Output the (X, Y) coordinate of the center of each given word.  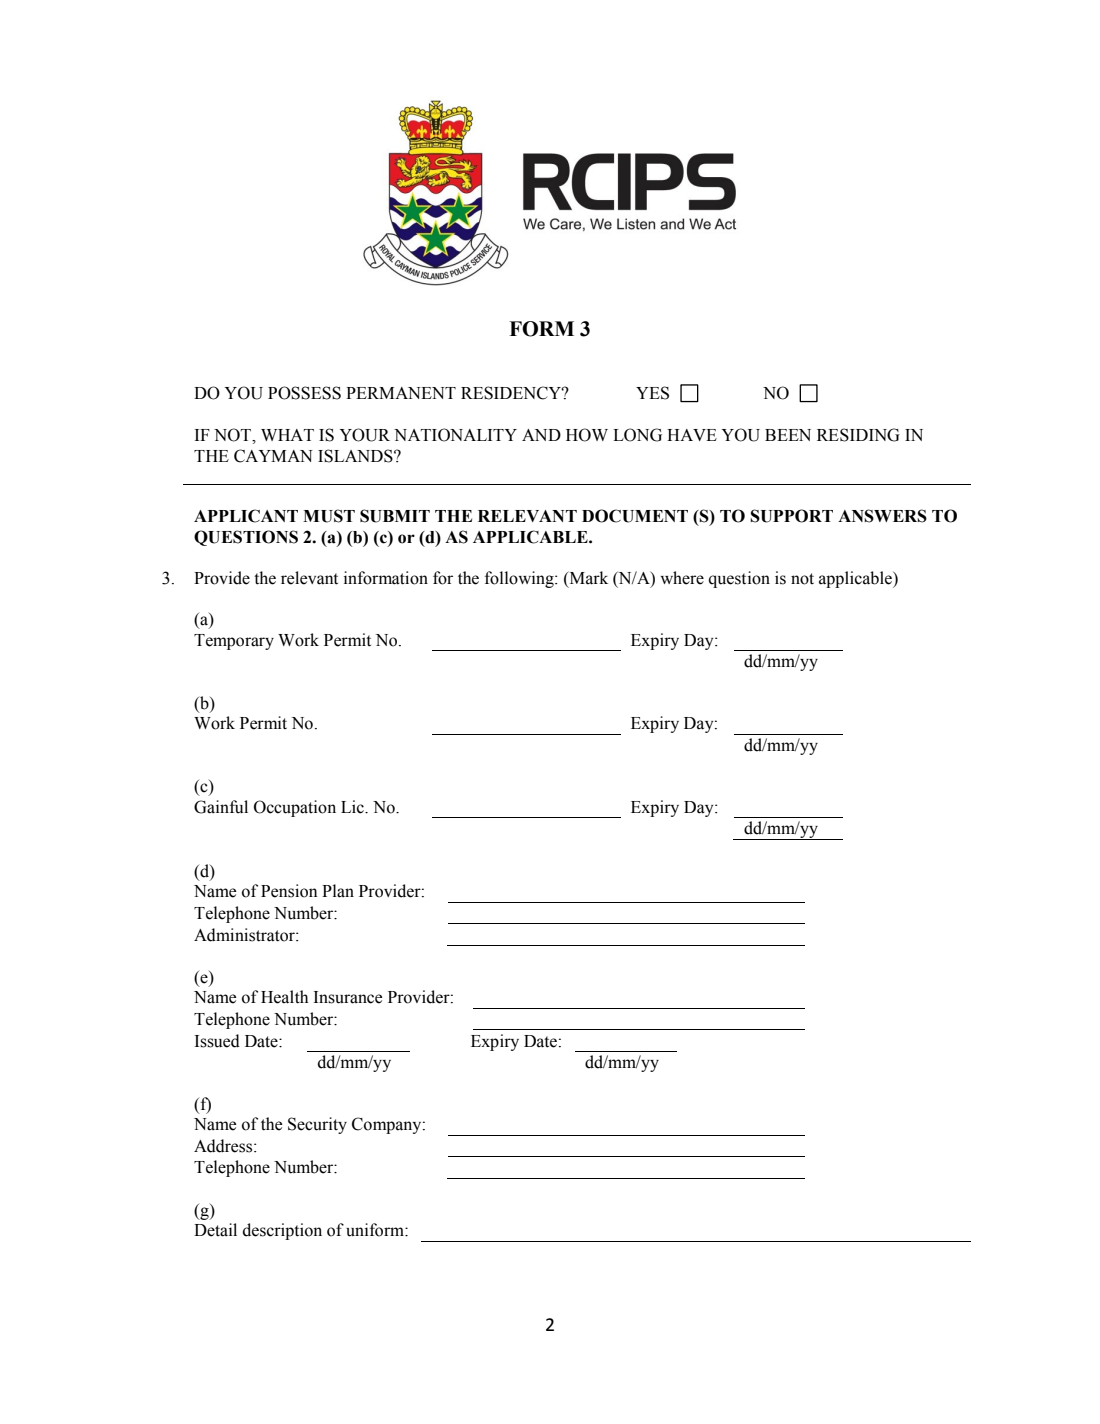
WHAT (287, 435)
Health (284, 997)
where (682, 578)
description (282, 1231)
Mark (587, 578)
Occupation (295, 808)
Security (317, 1125)
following (520, 579)
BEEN (788, 435)
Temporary (234, 642)
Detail (215, 1230)
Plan (338, 891)
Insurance (348, 997)
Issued (217, 1041)
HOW (587, 435)
